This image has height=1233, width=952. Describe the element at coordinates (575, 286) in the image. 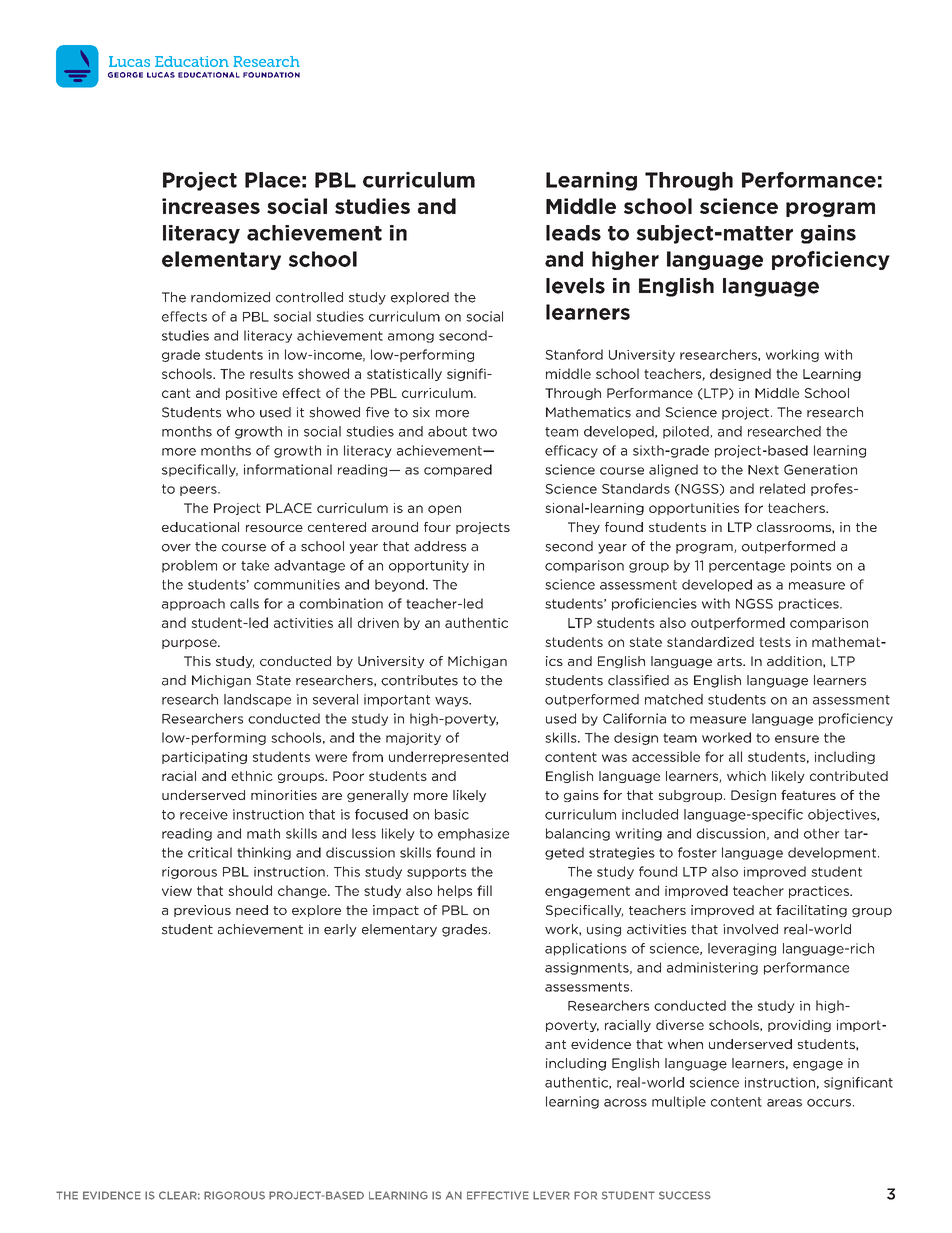

I see `levels` at that location.
